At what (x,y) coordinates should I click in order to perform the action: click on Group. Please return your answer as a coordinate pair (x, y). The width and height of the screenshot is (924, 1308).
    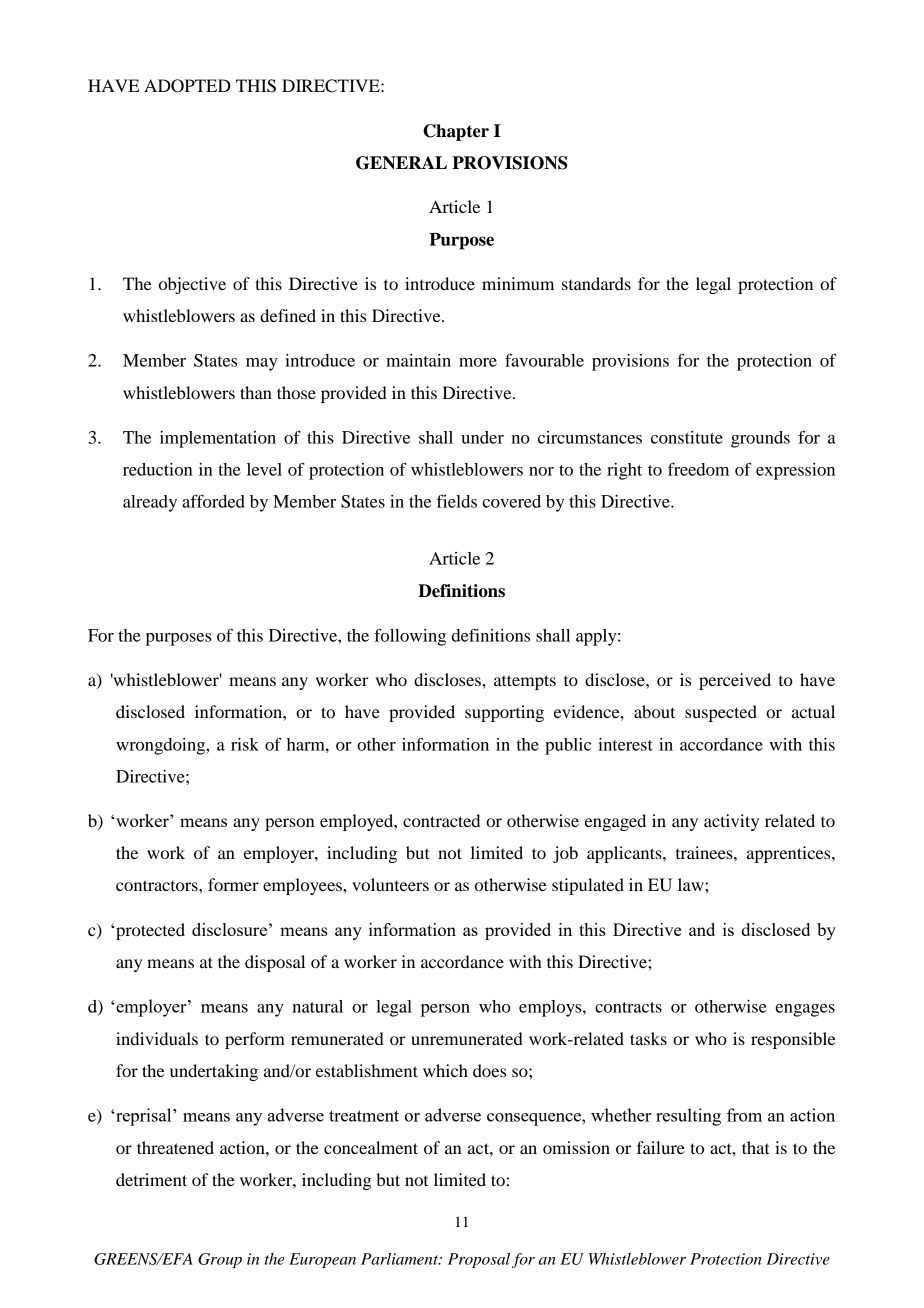
    Looking at the image, I should click on (220, 1260).
